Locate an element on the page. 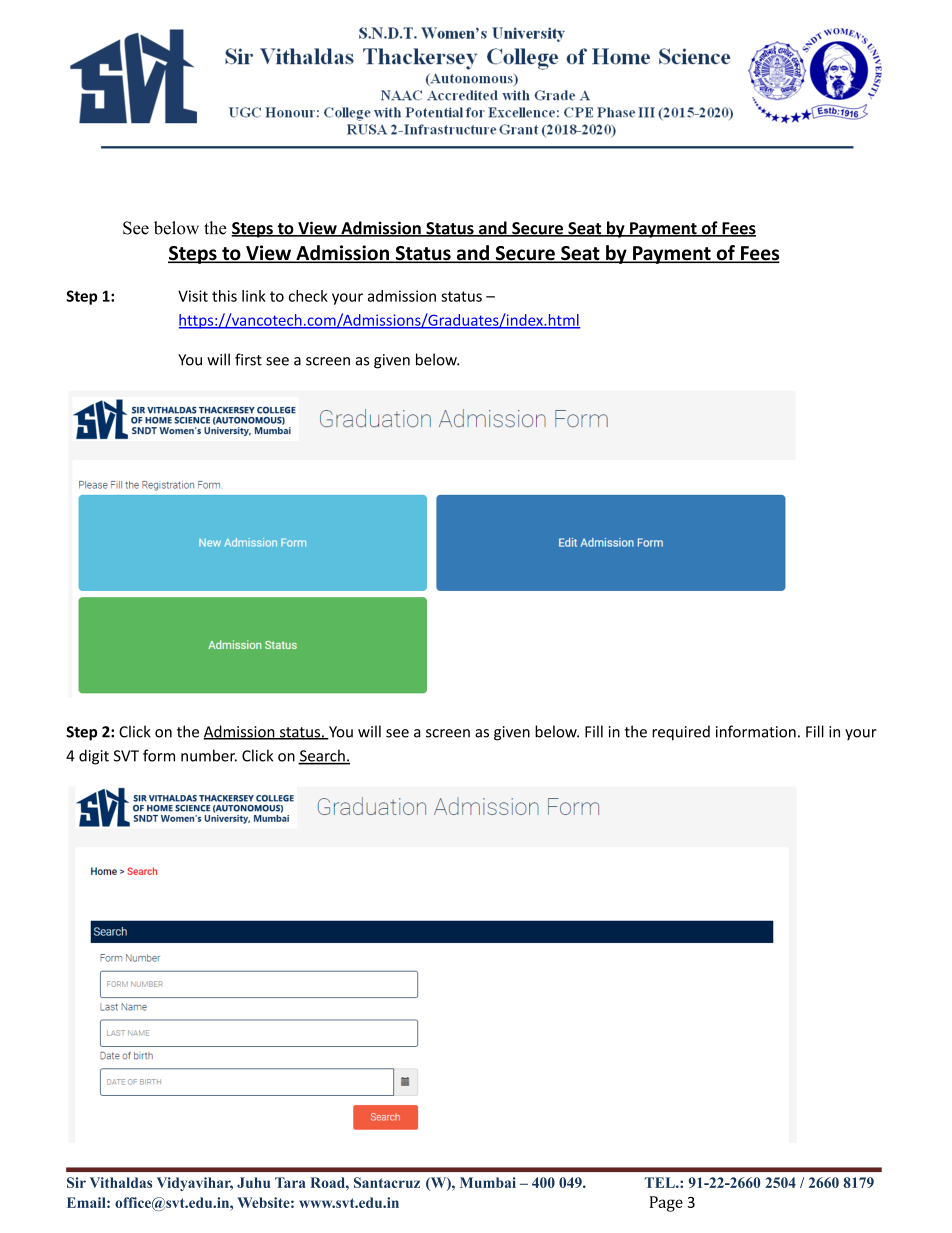  link is located at coordinates (254, 296).
